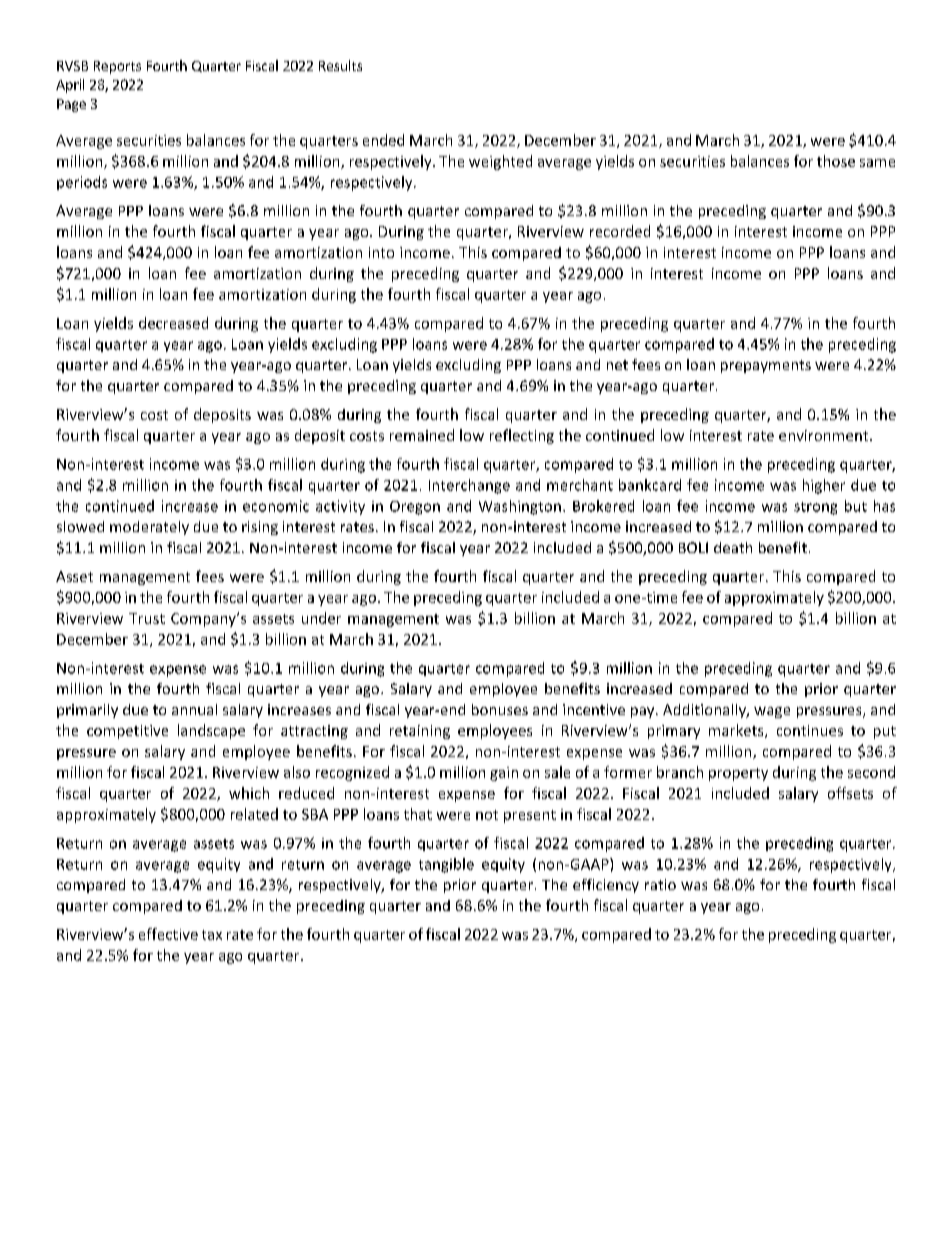  Describe the element at coordinates (173, 323) in the document. I see `decreased` at that location.
